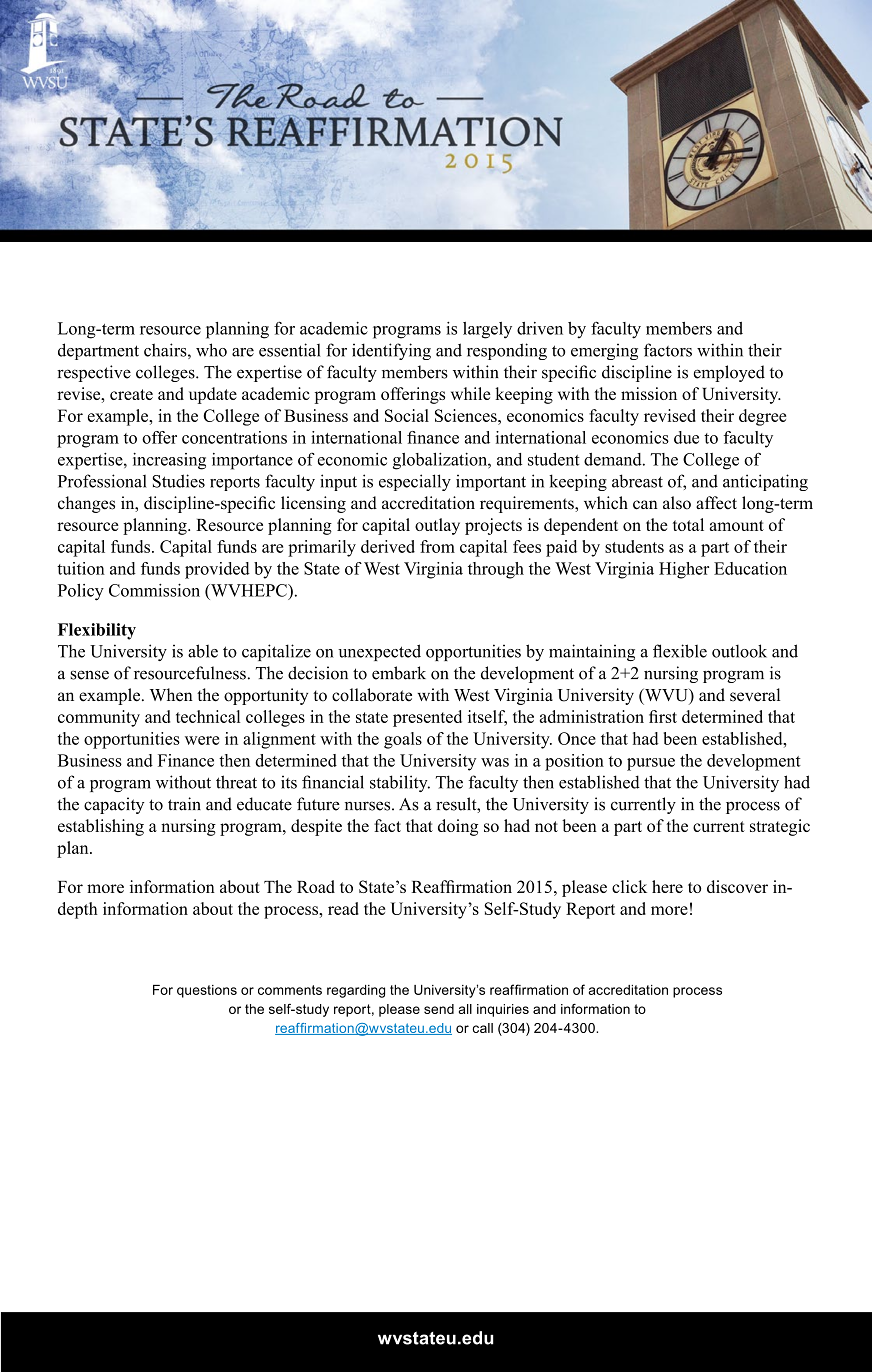 This image has height=1372, width=872. Describe the element at coordinates (101, 827) in the image. I see `establishing` at that location.
